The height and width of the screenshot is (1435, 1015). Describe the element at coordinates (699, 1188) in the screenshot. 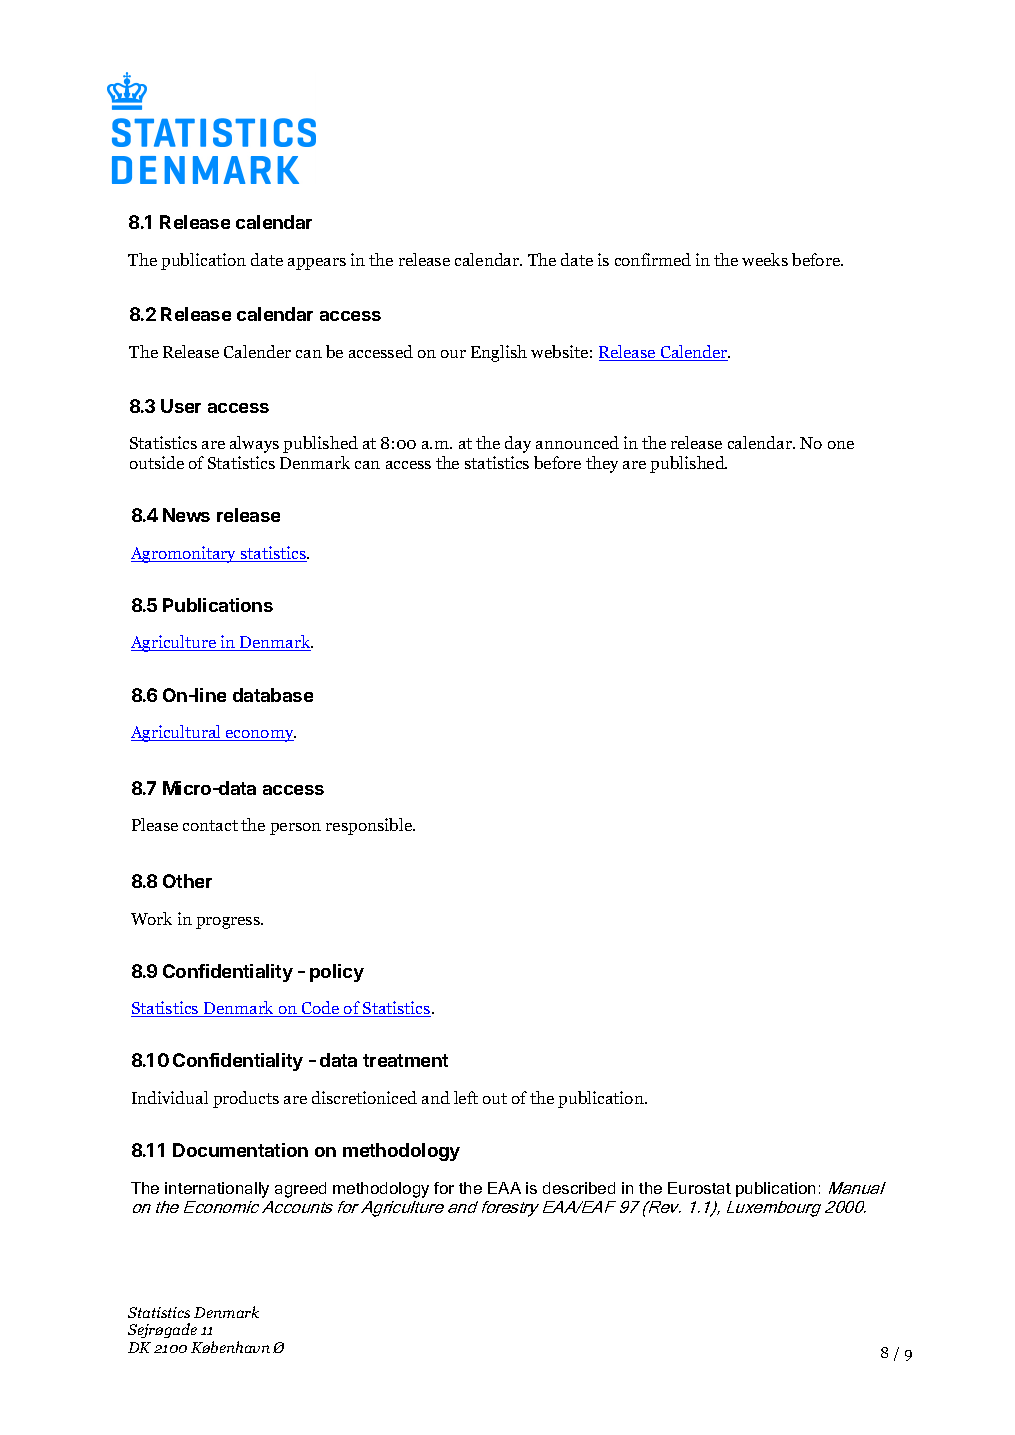

I see `Eurostat` at that location.
